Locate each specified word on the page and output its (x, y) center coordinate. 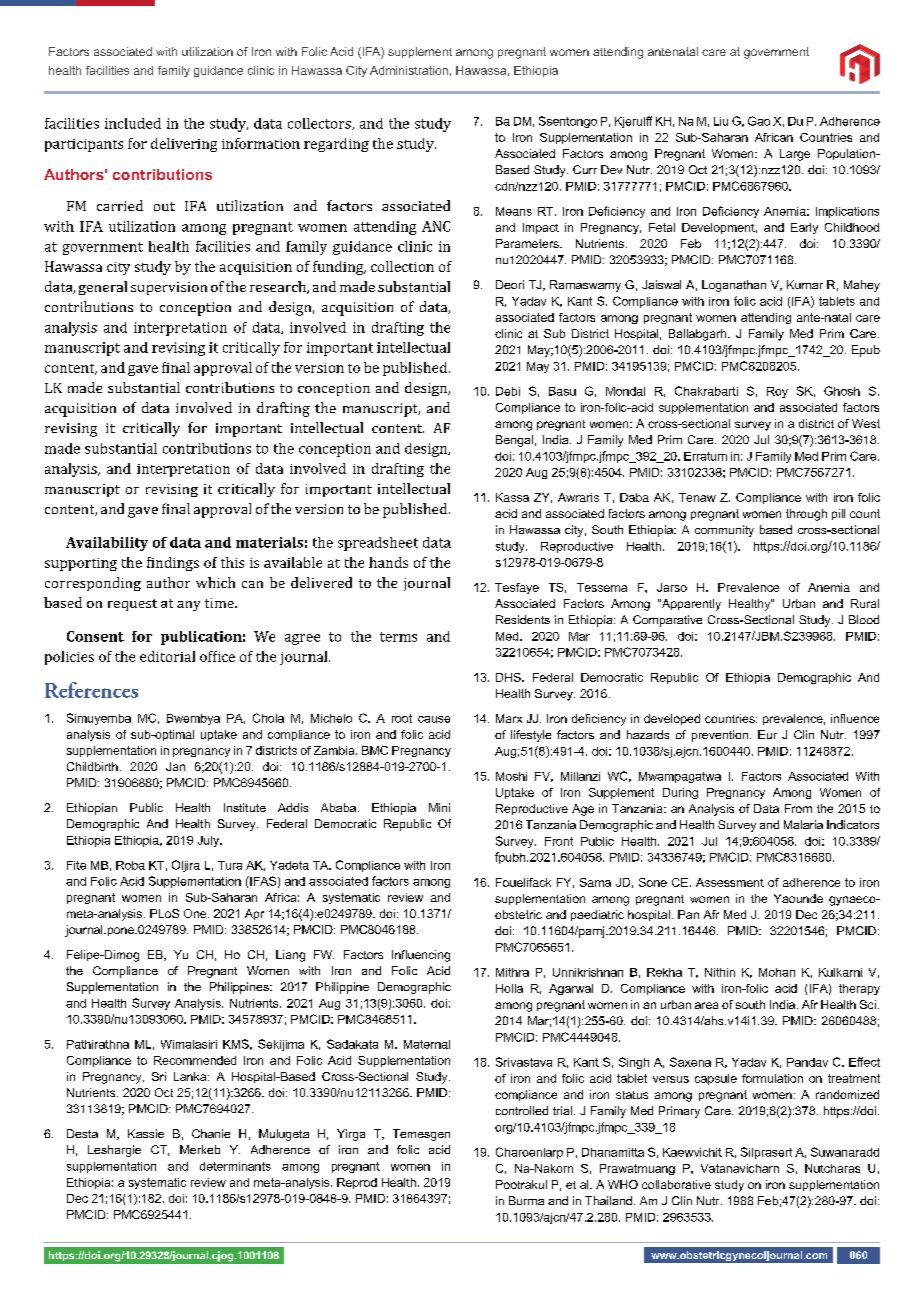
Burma (526, 1200)
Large (795, 155)
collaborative (676, 1184)
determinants (235, 1166)
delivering (184, 145)
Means (514, 211)
